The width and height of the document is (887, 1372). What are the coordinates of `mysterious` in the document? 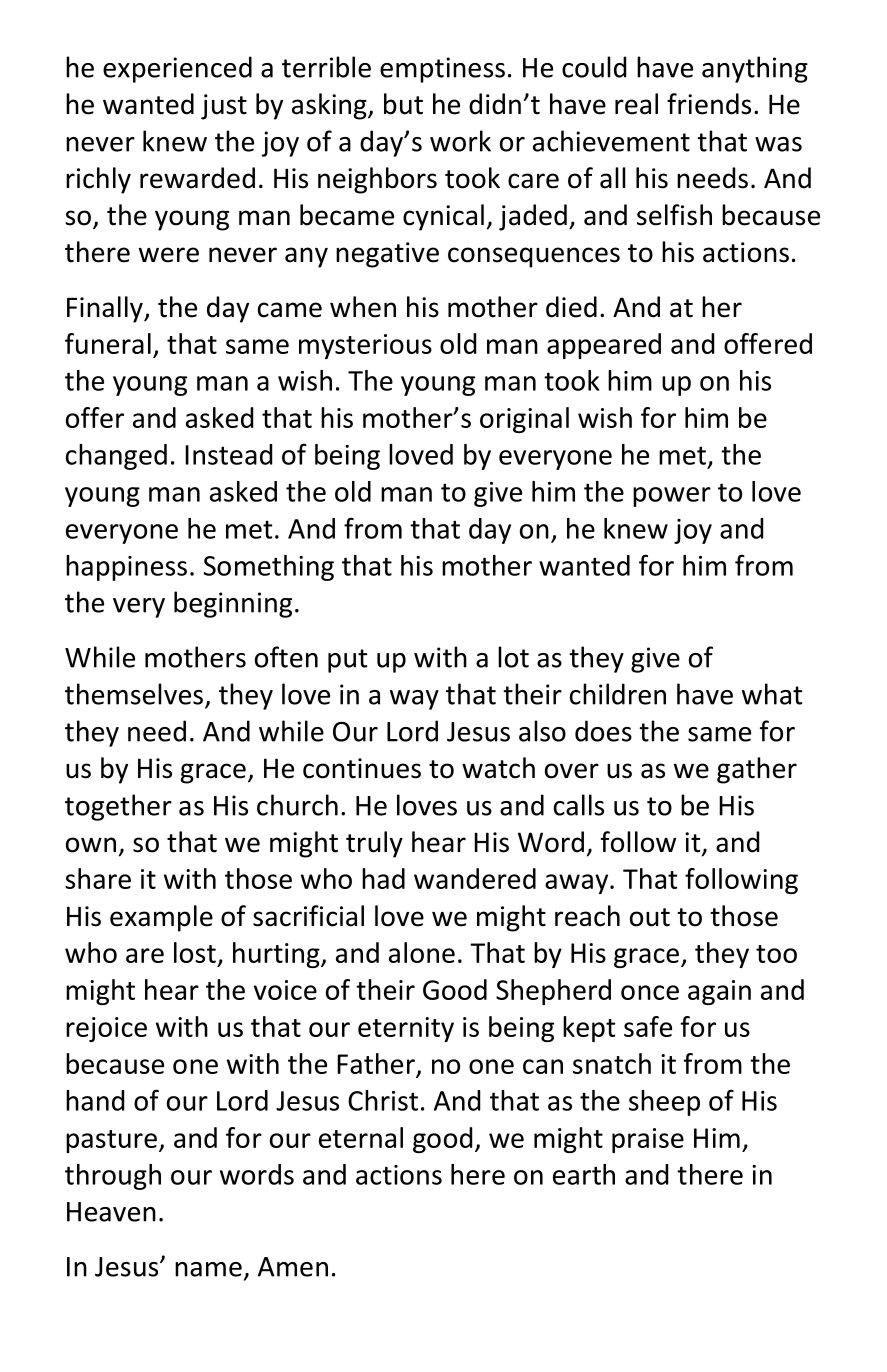 It's located at (365, 346).
